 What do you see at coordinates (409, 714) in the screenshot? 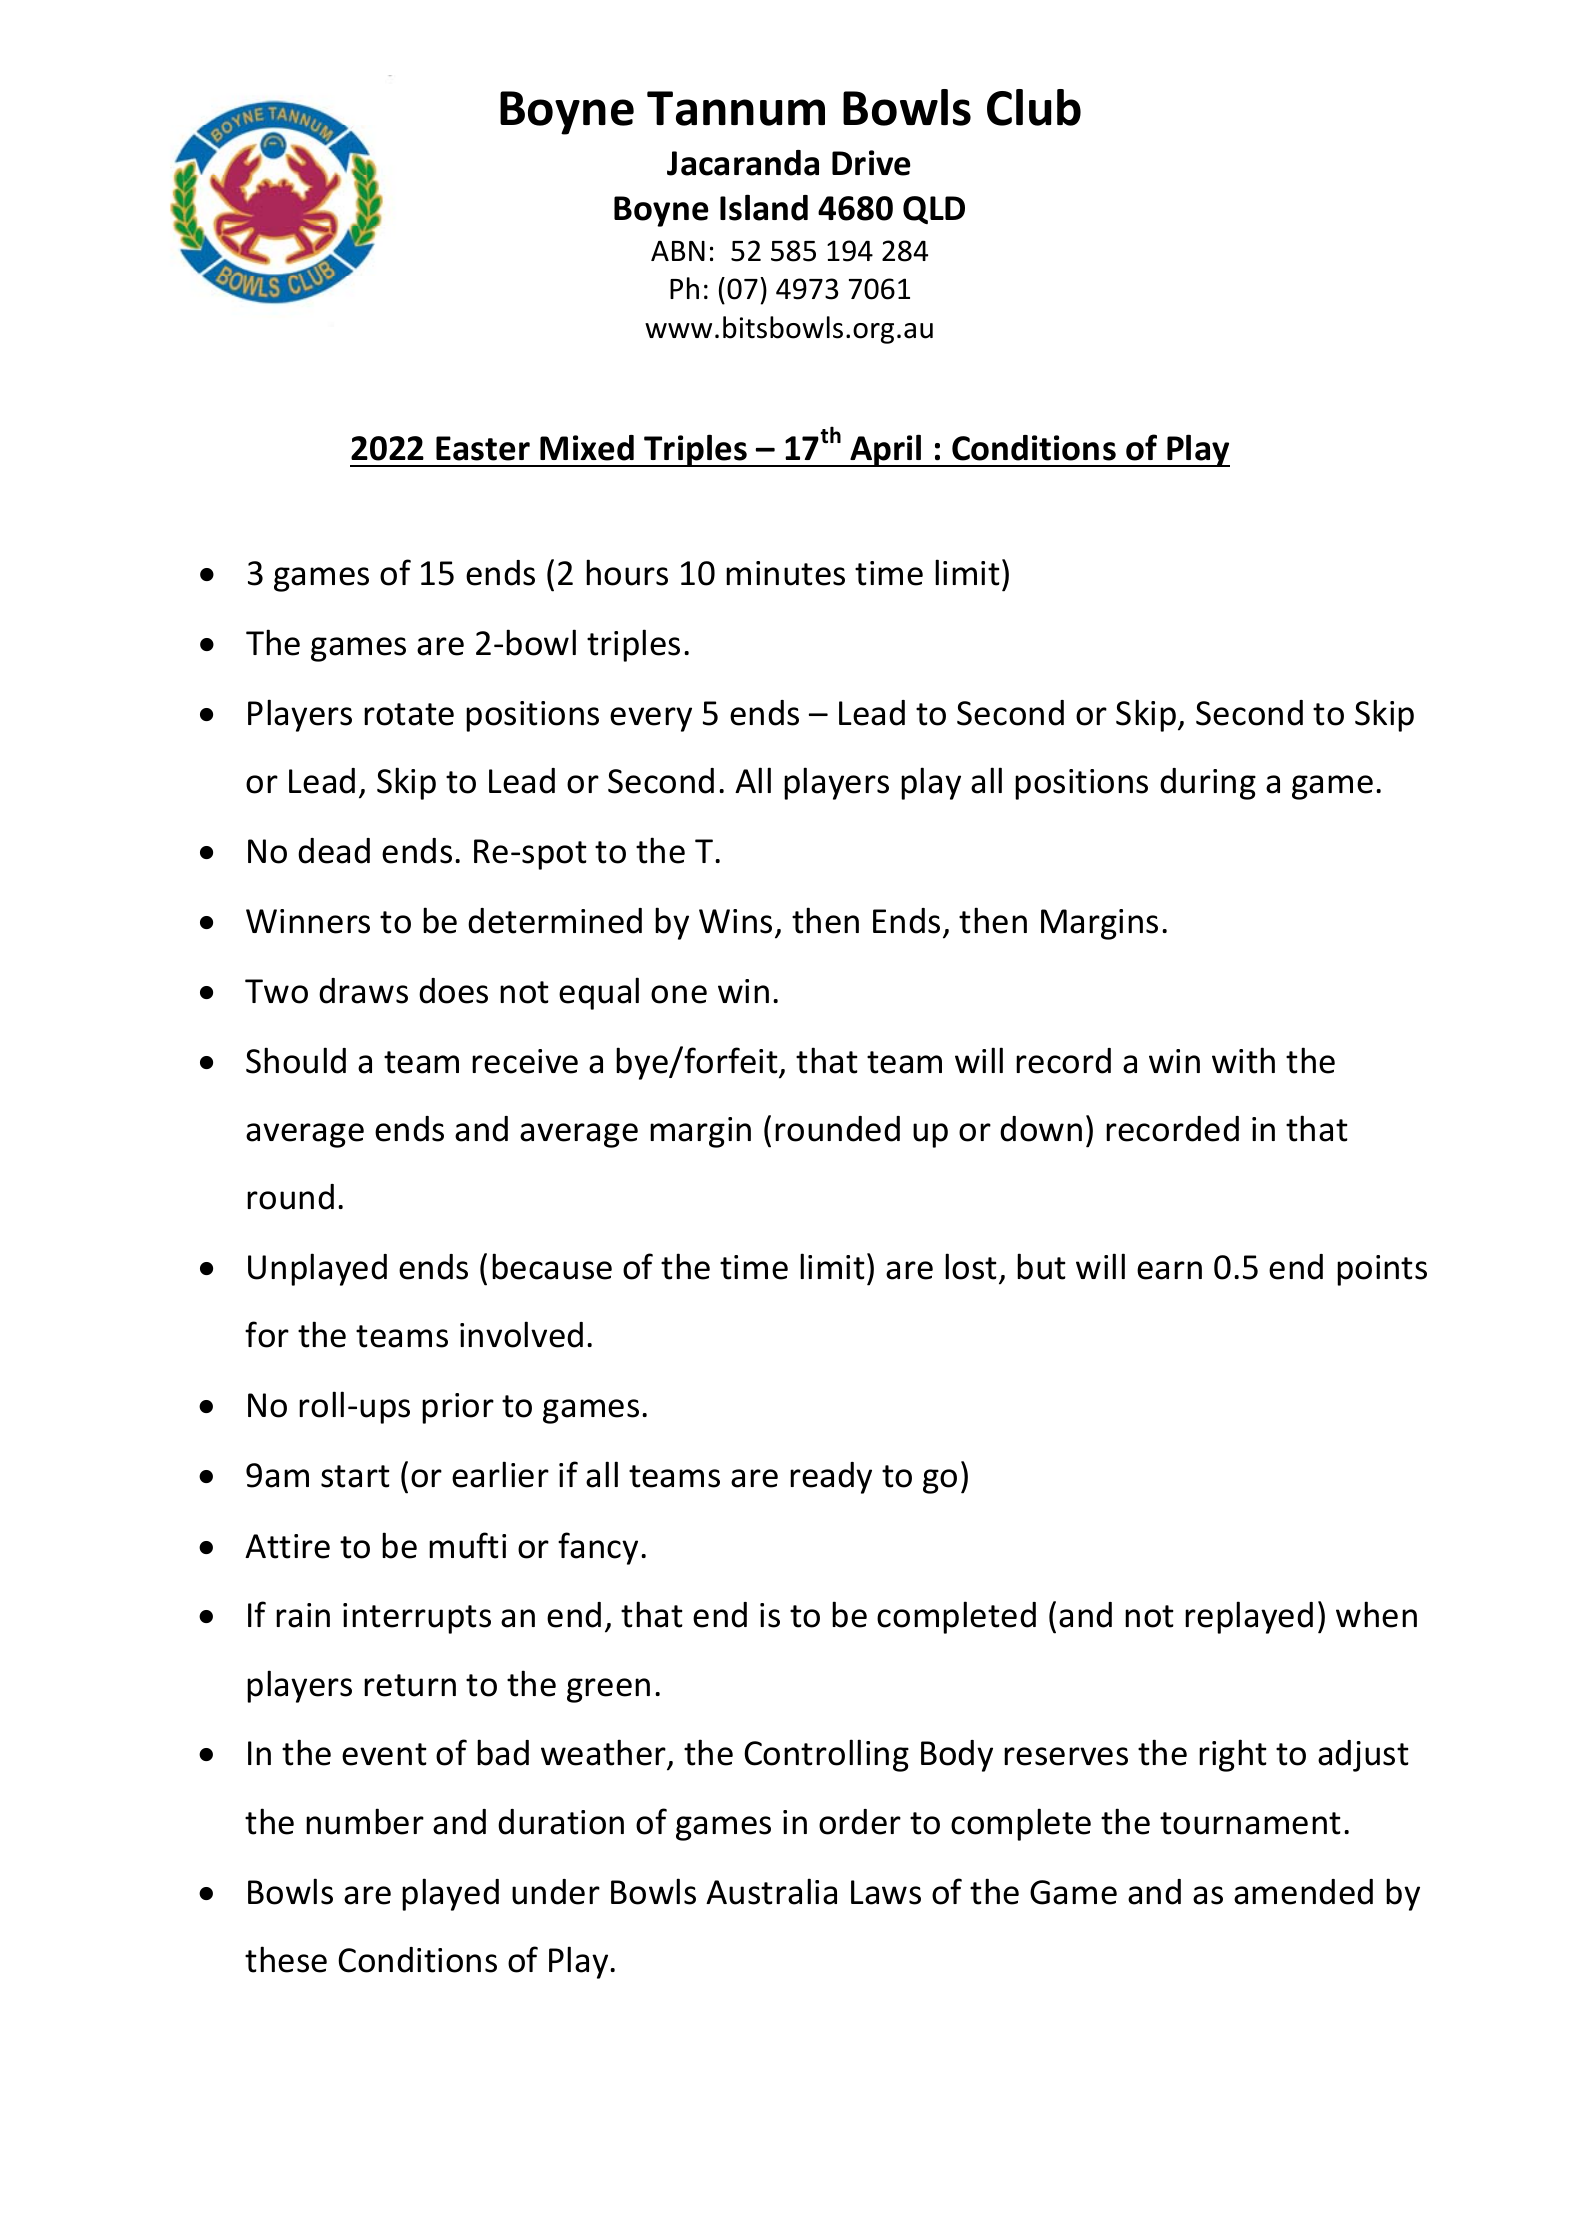
I see `rotate` at bounding box center [409, 714].
